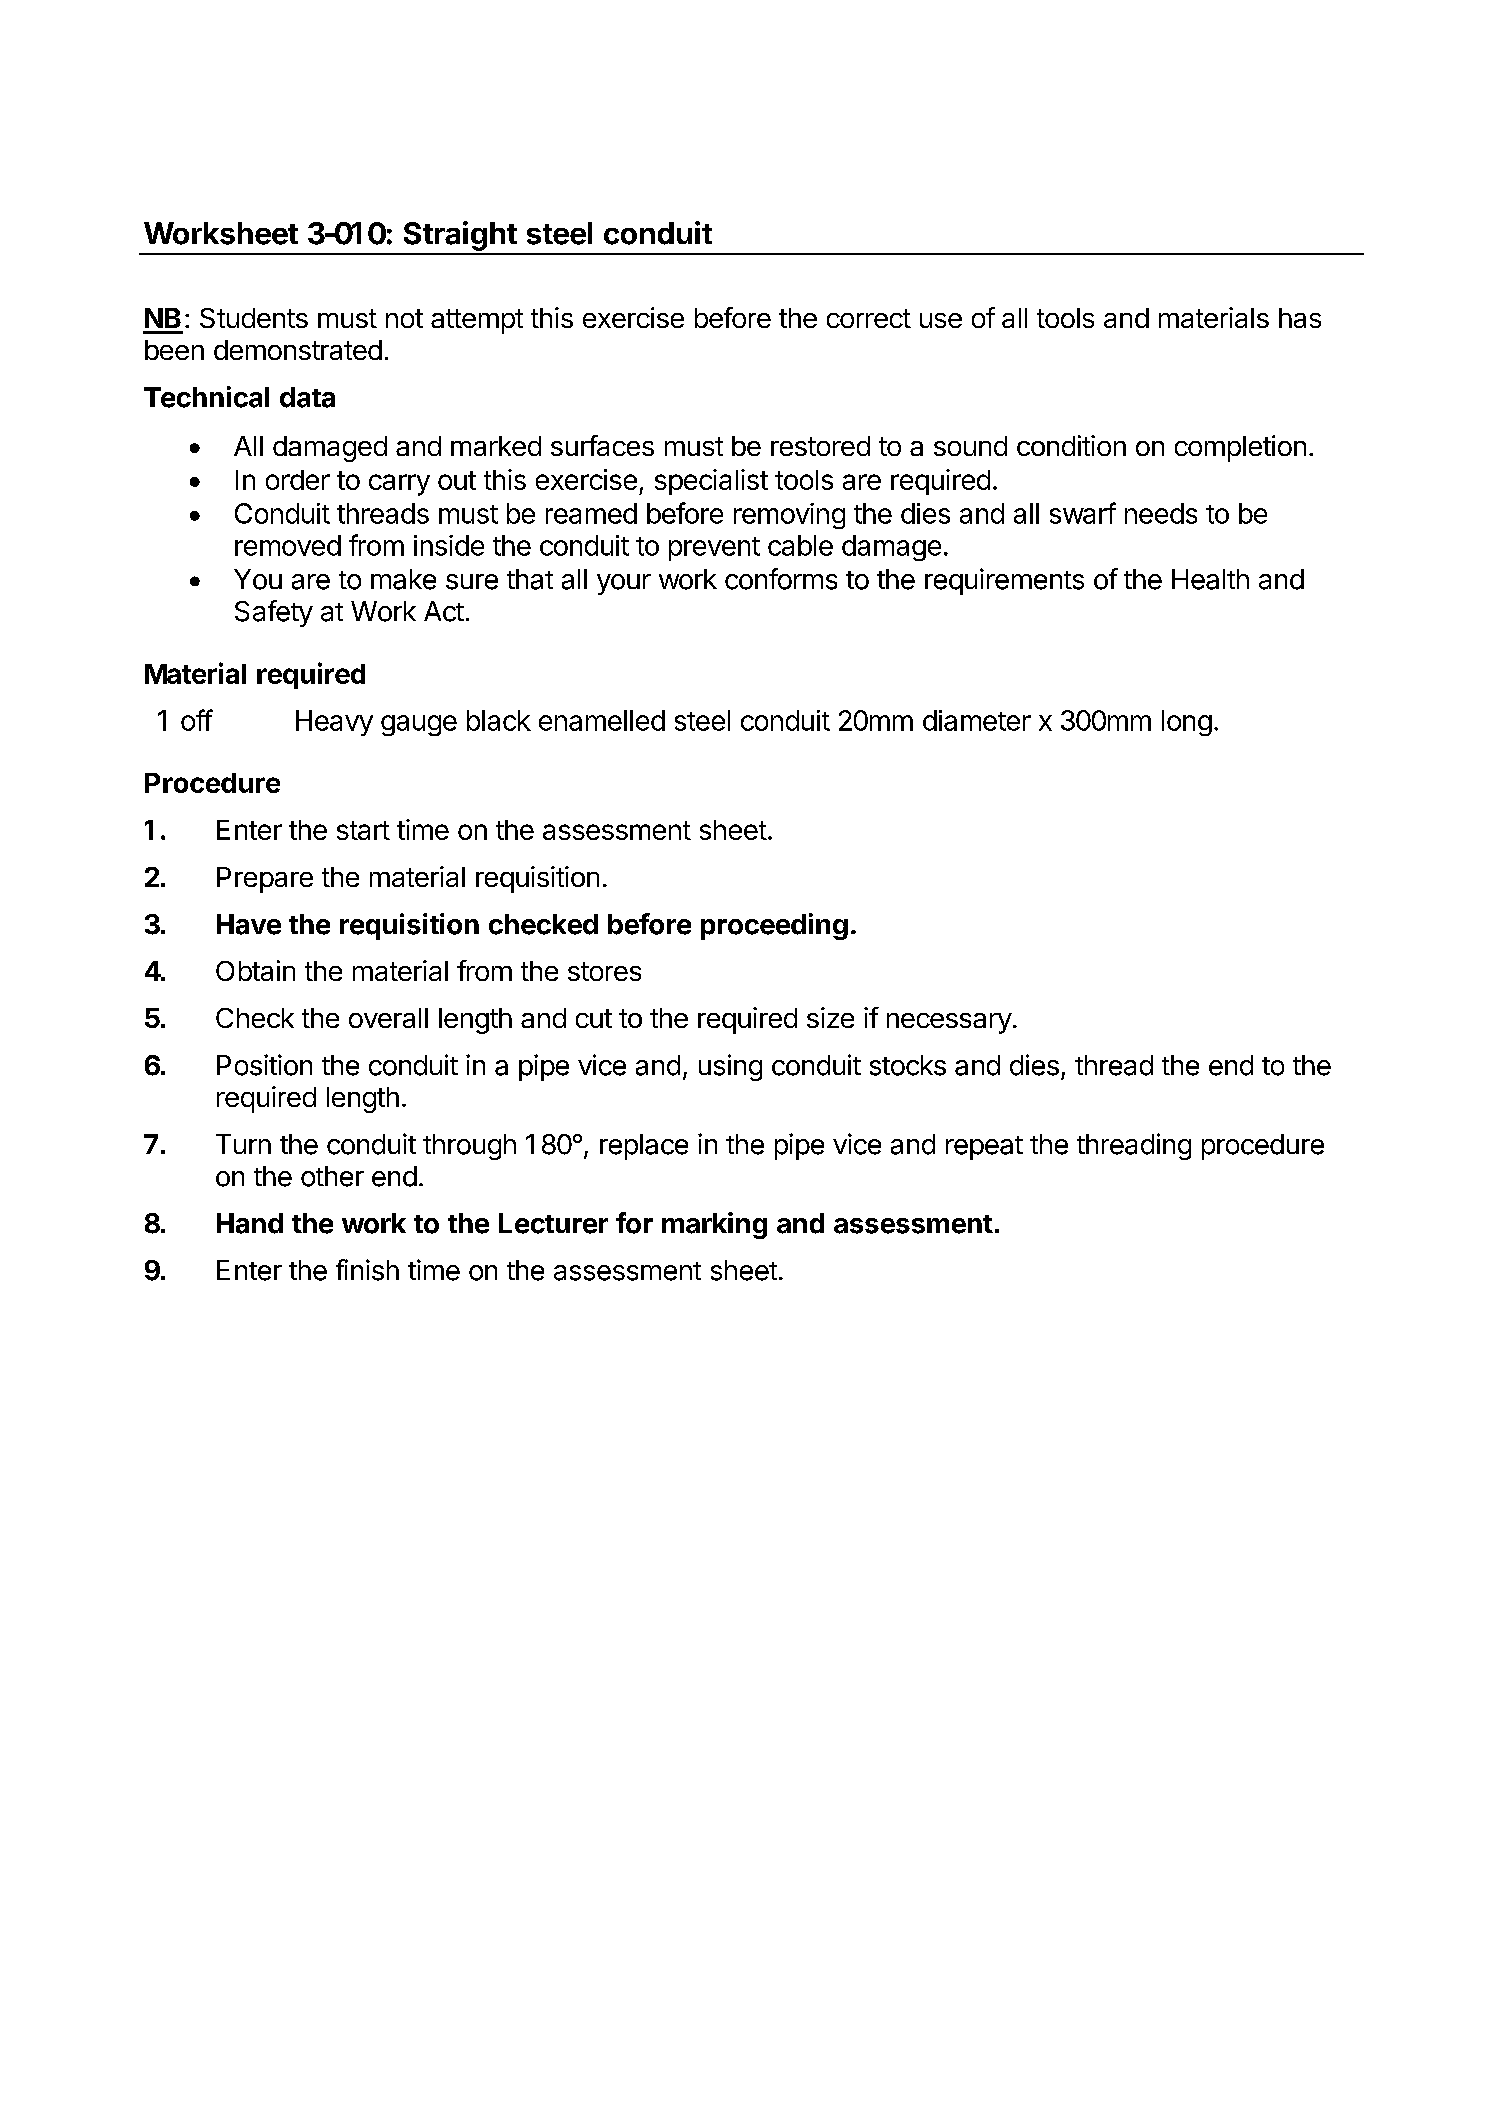  I want to click on needs, so click(1161, 513).
